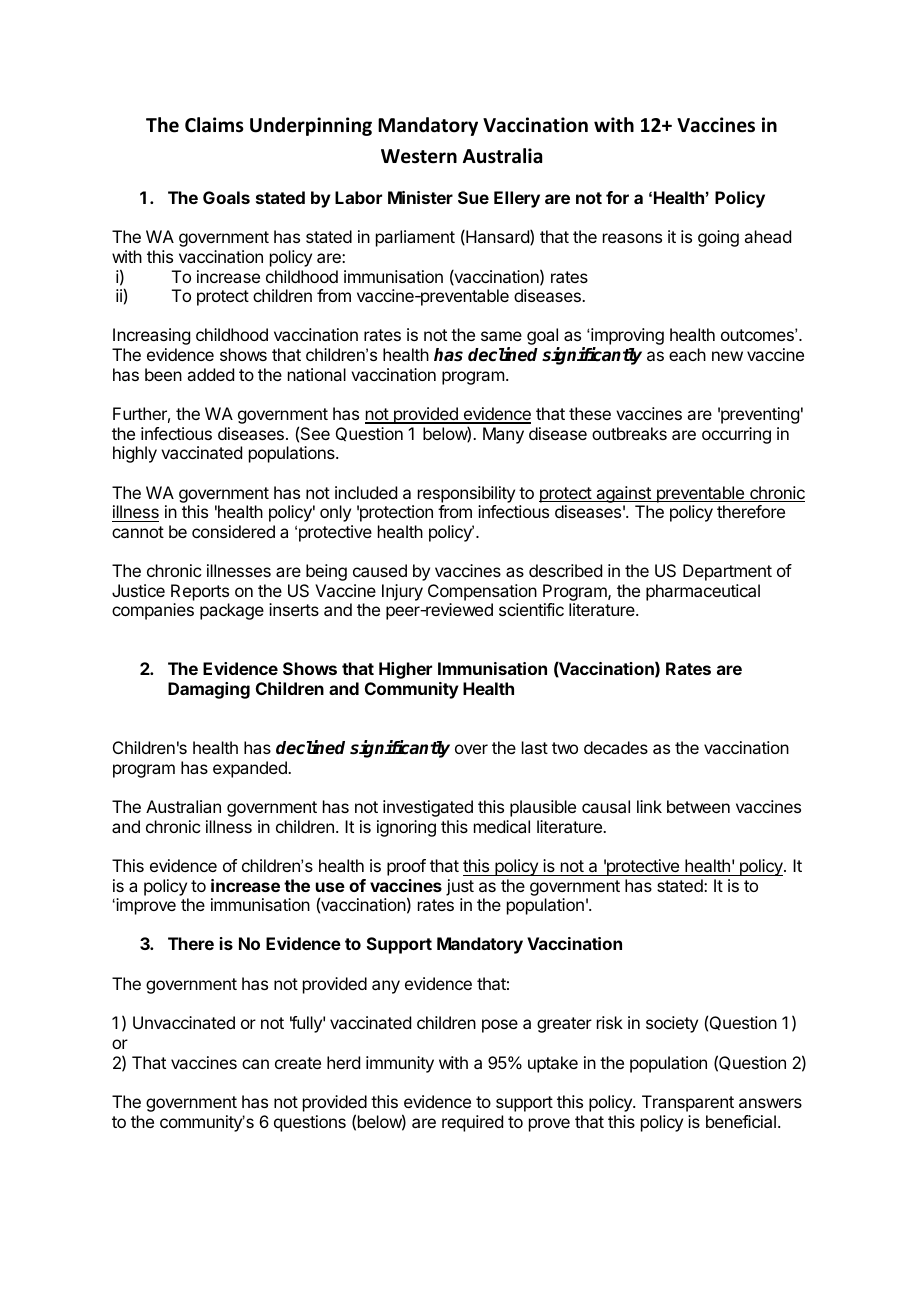 The width and height of the screenshot is (924, 1308). Describe the element at coordinates (718, 238) in the screenshot. I see `going` at that location.
